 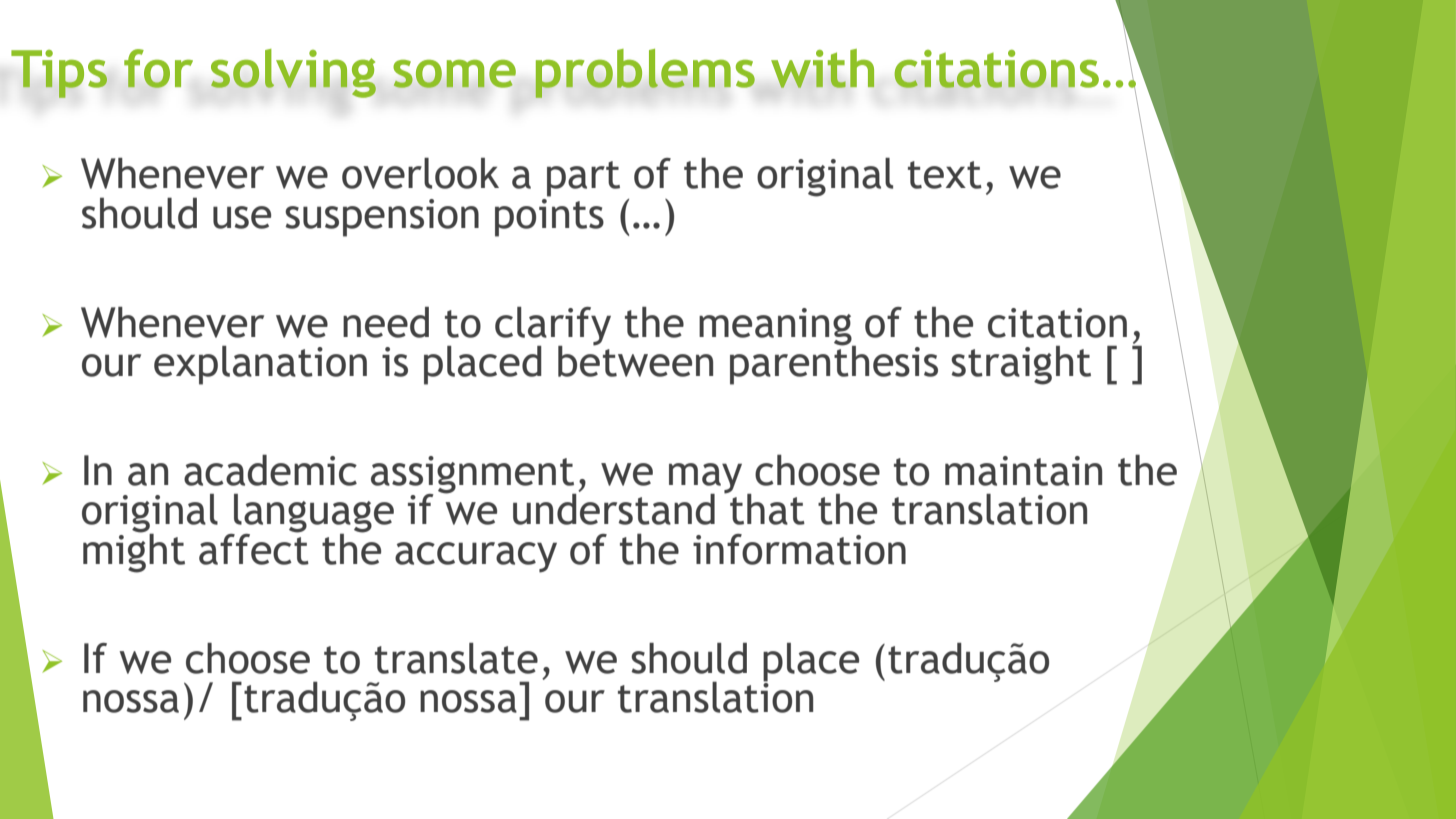 I want to click on some, so click(x=454, y=74).
